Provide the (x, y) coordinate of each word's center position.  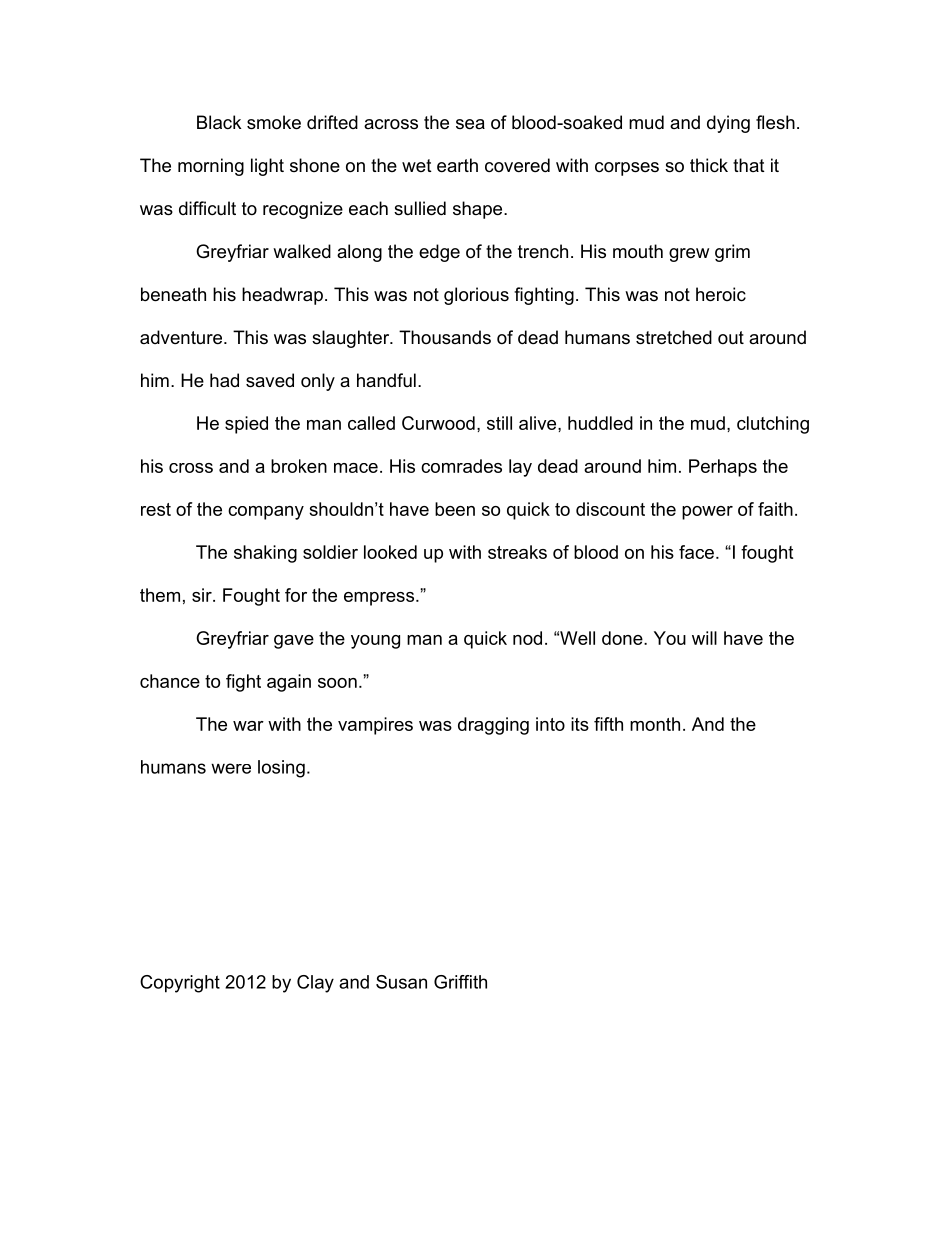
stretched (674, 337)
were (231, 768)
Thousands (445, 337)
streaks (517, 552)
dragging (493, 726)
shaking (265, 554)
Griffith (460, 982)
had (224, 380)
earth (457, 165)
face (696, 552)
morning (211, 167)
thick (709, 165)
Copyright (180, 984)
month (655, 724)
